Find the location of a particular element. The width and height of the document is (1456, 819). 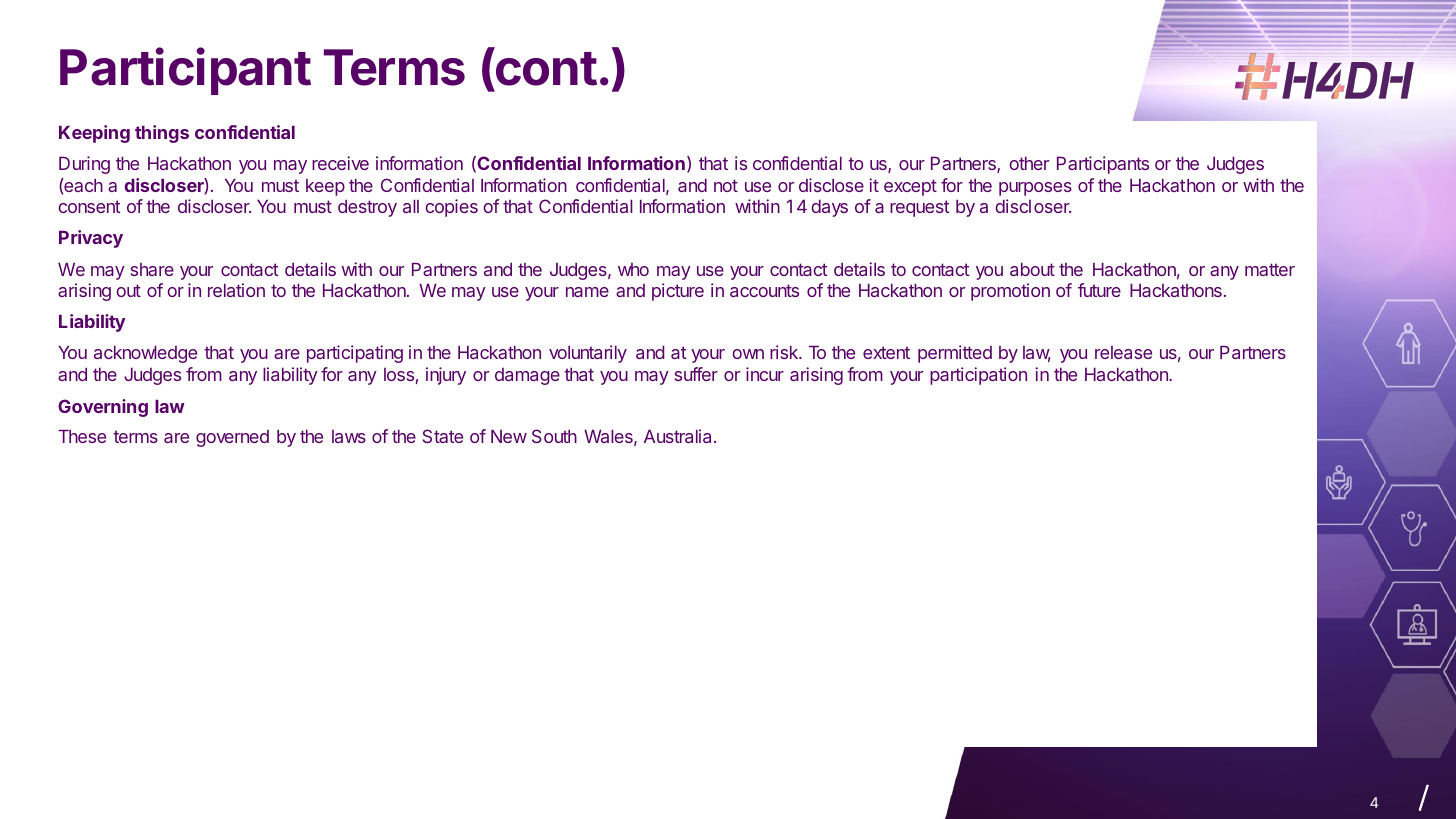

governed is located at coordinates (232, 438).
